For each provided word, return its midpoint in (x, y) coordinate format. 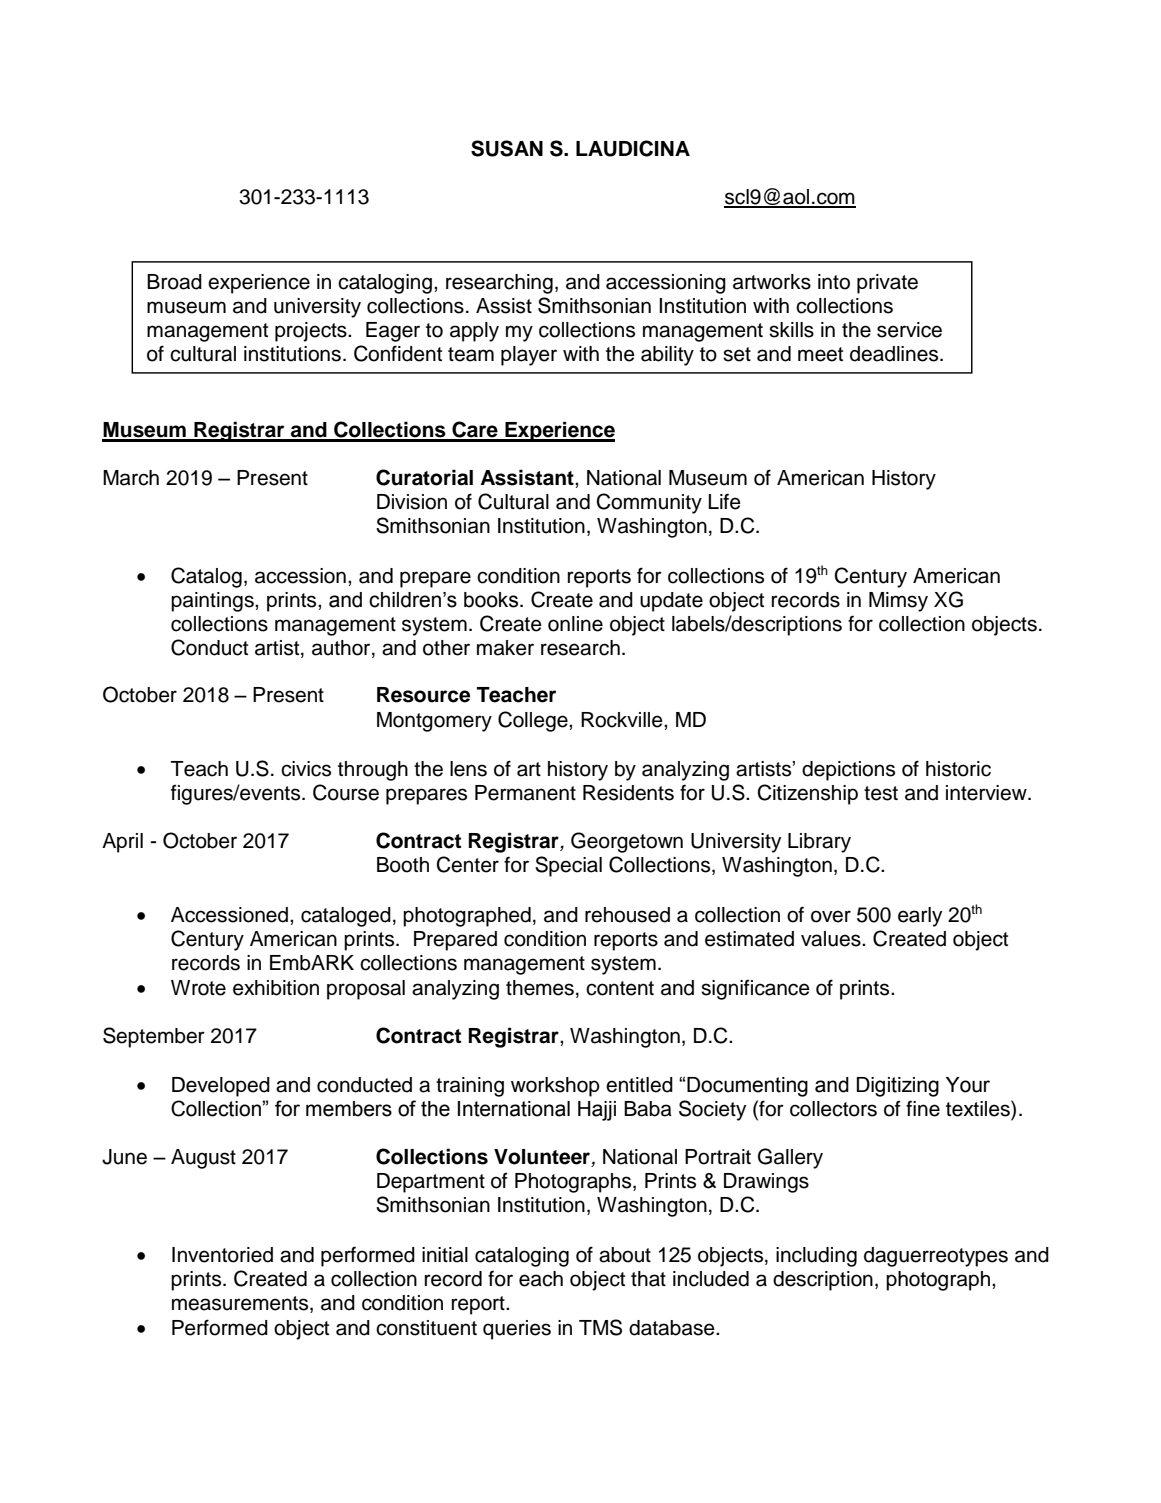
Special (568, 866)
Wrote (198, 988)
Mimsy (898, 602)
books (492, 600)
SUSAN (507, 148)
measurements (241, 1304)
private (887, 284)
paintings (213, 602)
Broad (174, 282)
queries (517, 1330)
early (920, 917)
